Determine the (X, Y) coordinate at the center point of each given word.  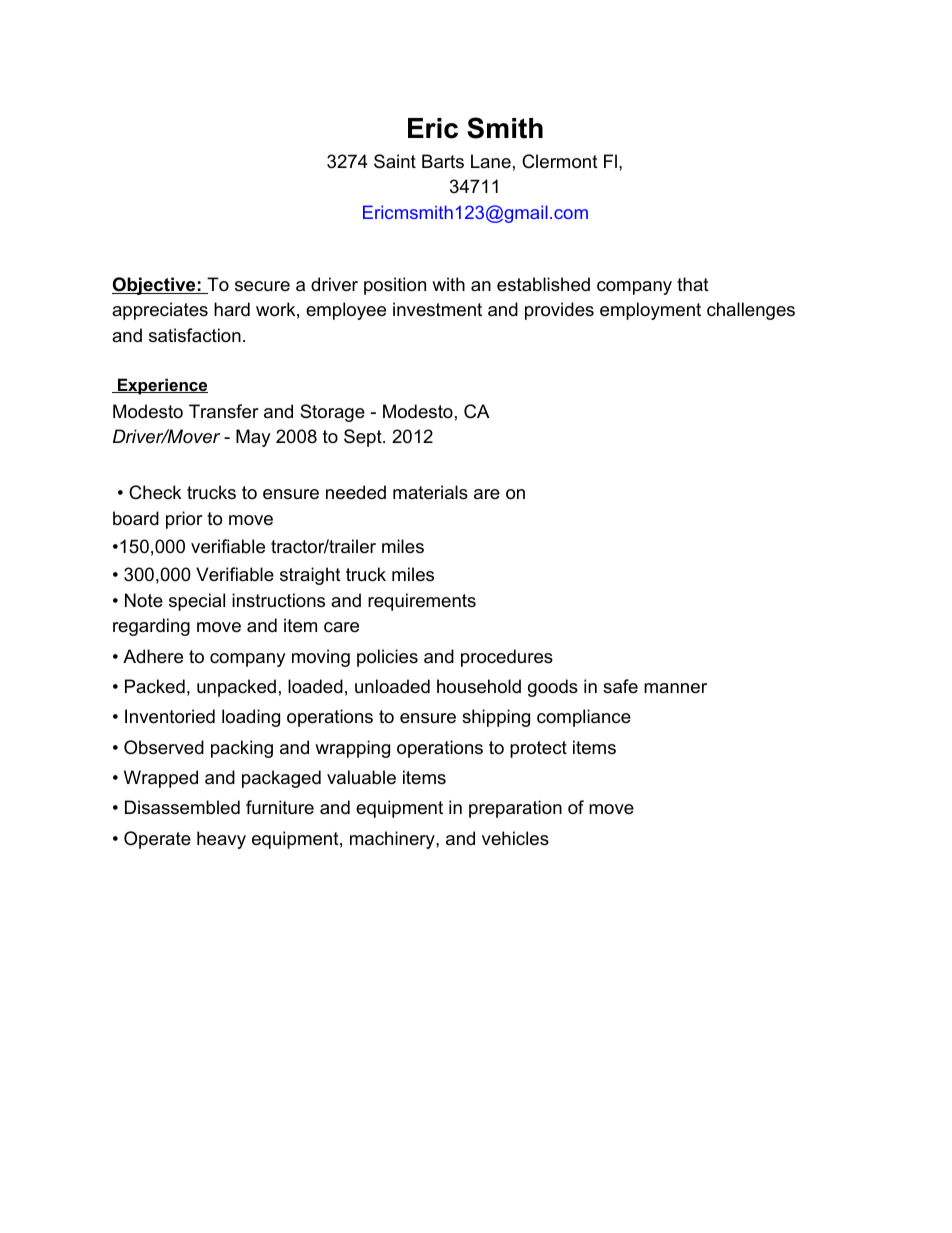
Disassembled (182, 807)
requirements (422, 602)
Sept (364, 438)
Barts (443, 161)
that (693, 284)
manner (675, 688)
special (197, 602)
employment (650, 311)
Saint (395, 161)
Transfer (224, 411)
